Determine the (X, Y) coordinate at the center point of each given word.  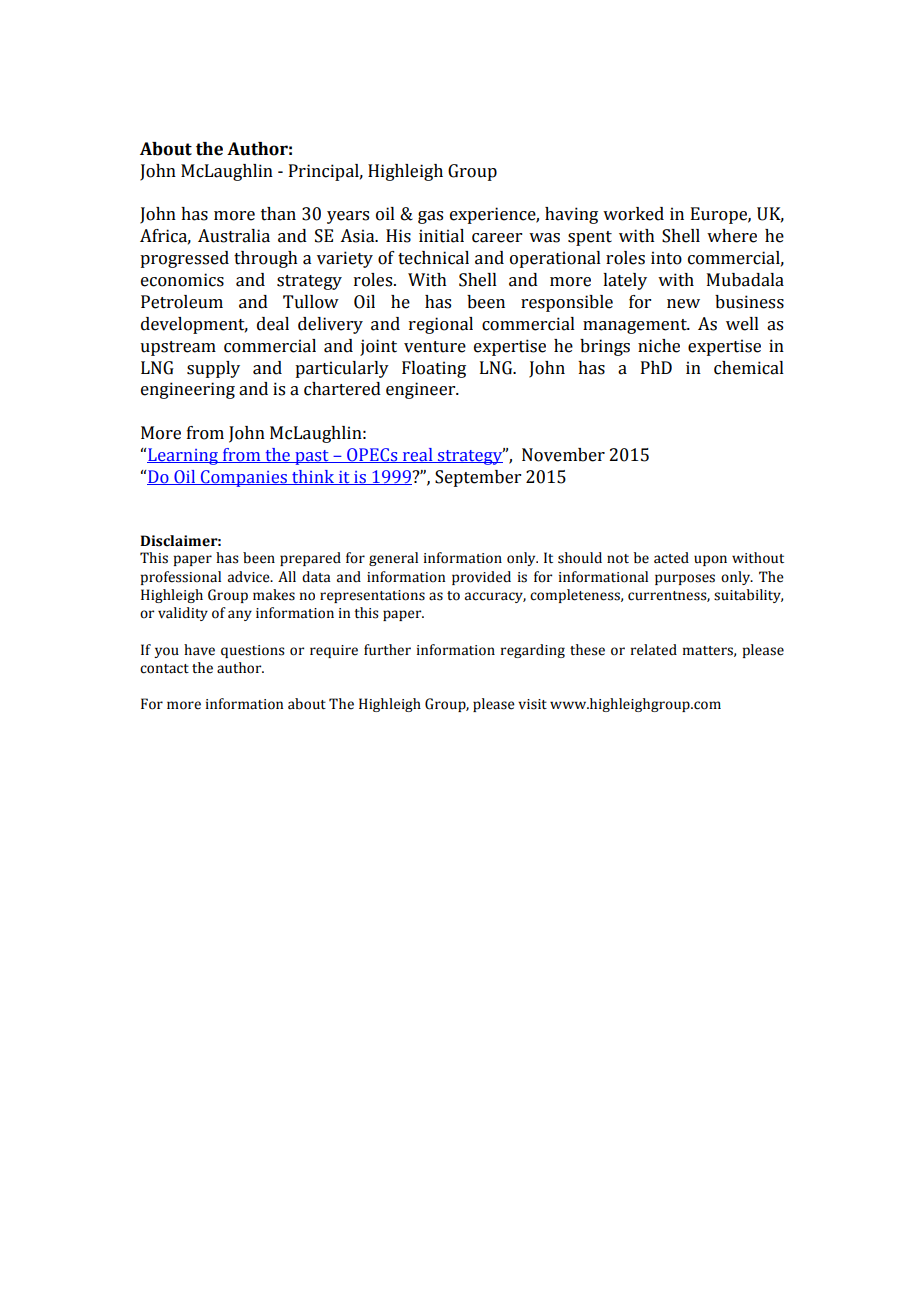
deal (273, 324)
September (478, 478)
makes (274, 595)
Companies (244, 478)
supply (213, 369)
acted (671, 558)
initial (441, 236)
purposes (685, 579)
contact (164, 669)
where (732, 236)
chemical (749, 368)
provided (481, 578)
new (683, 304)
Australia (234, 236)
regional (441, 325)
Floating (434, 369)
